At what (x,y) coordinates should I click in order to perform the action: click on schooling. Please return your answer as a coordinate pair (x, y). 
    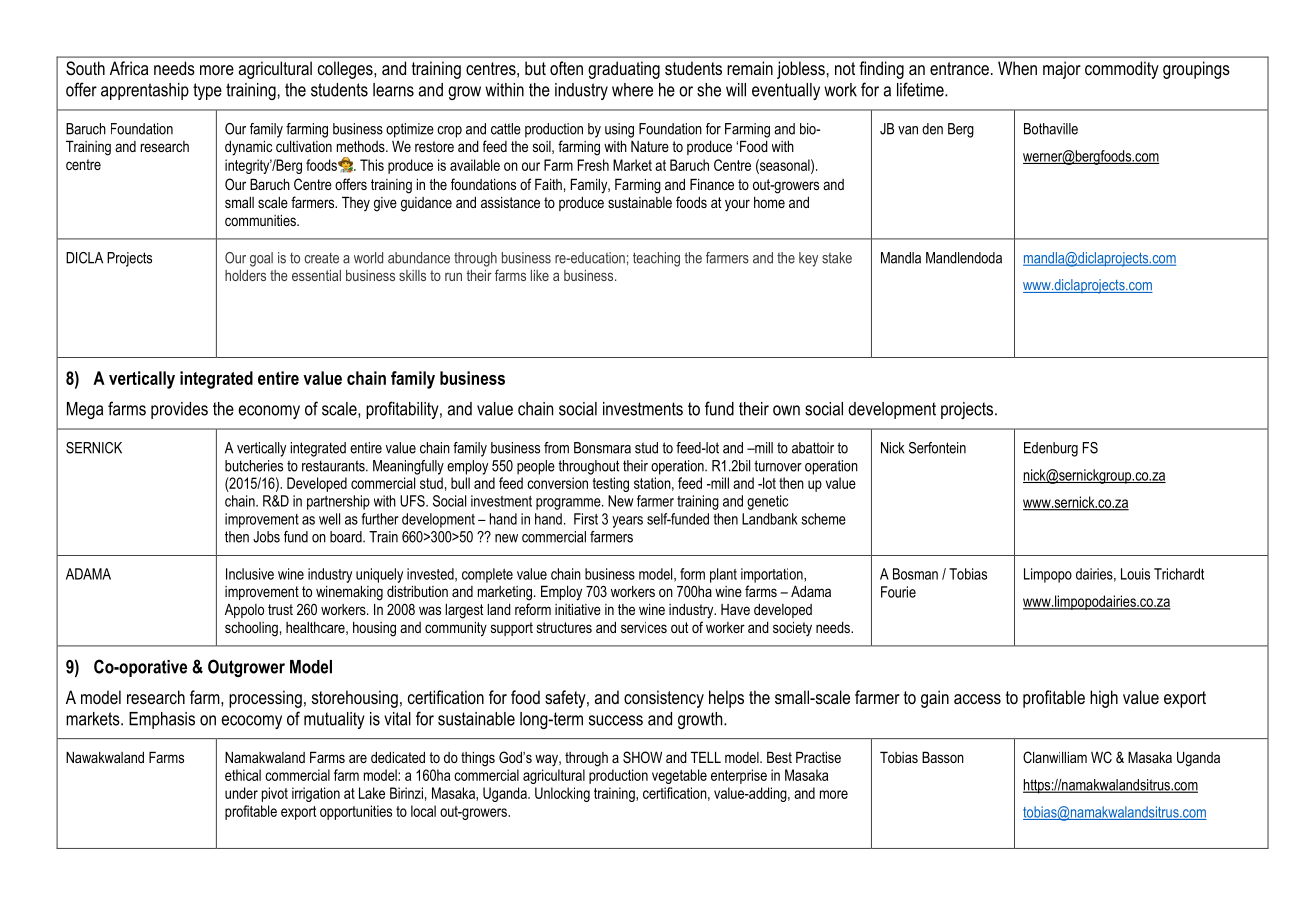
    Looking at the image, I should click on (251, 629).
